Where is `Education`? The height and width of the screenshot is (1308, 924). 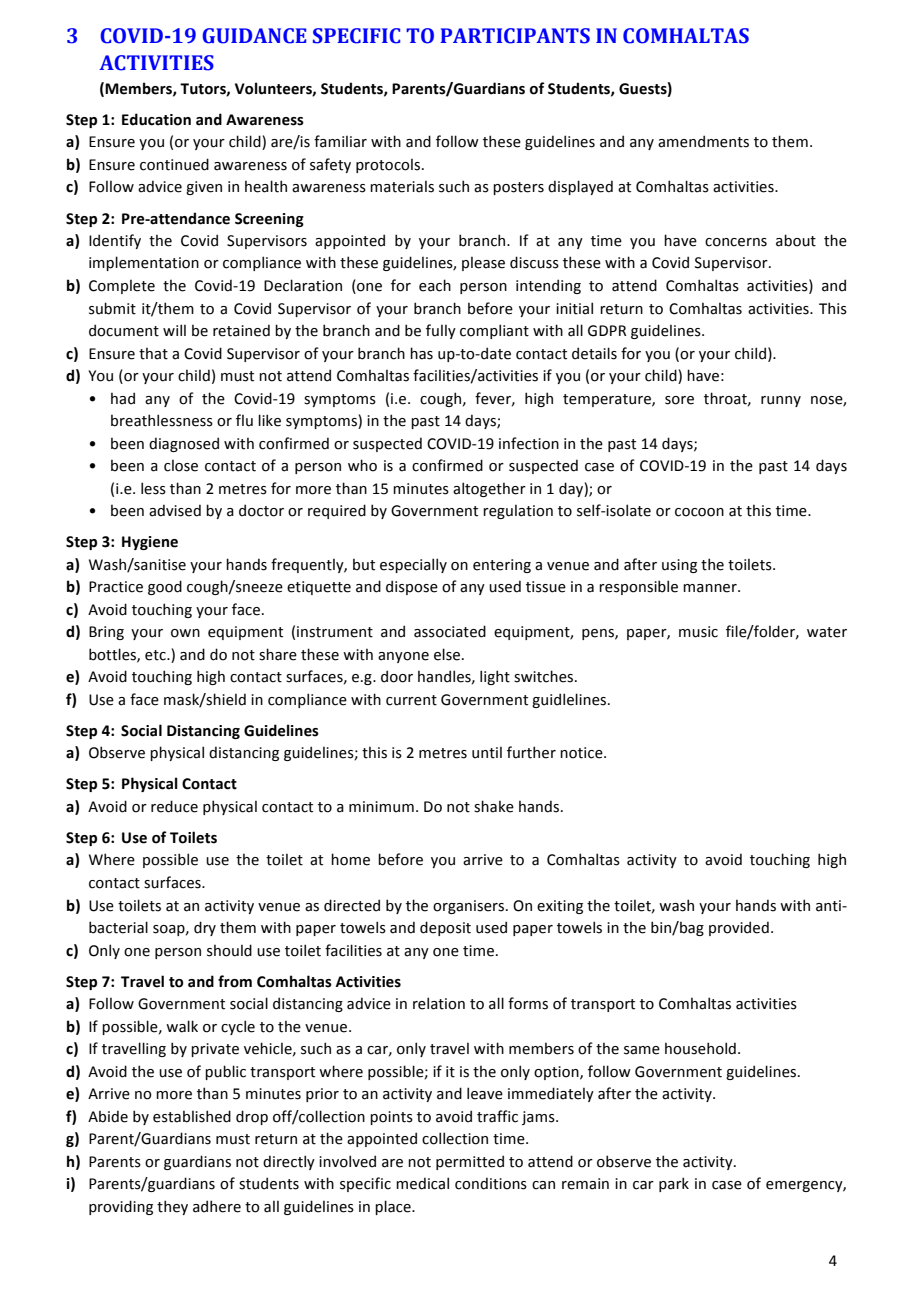
Education is located at coordinates (156, 119).
